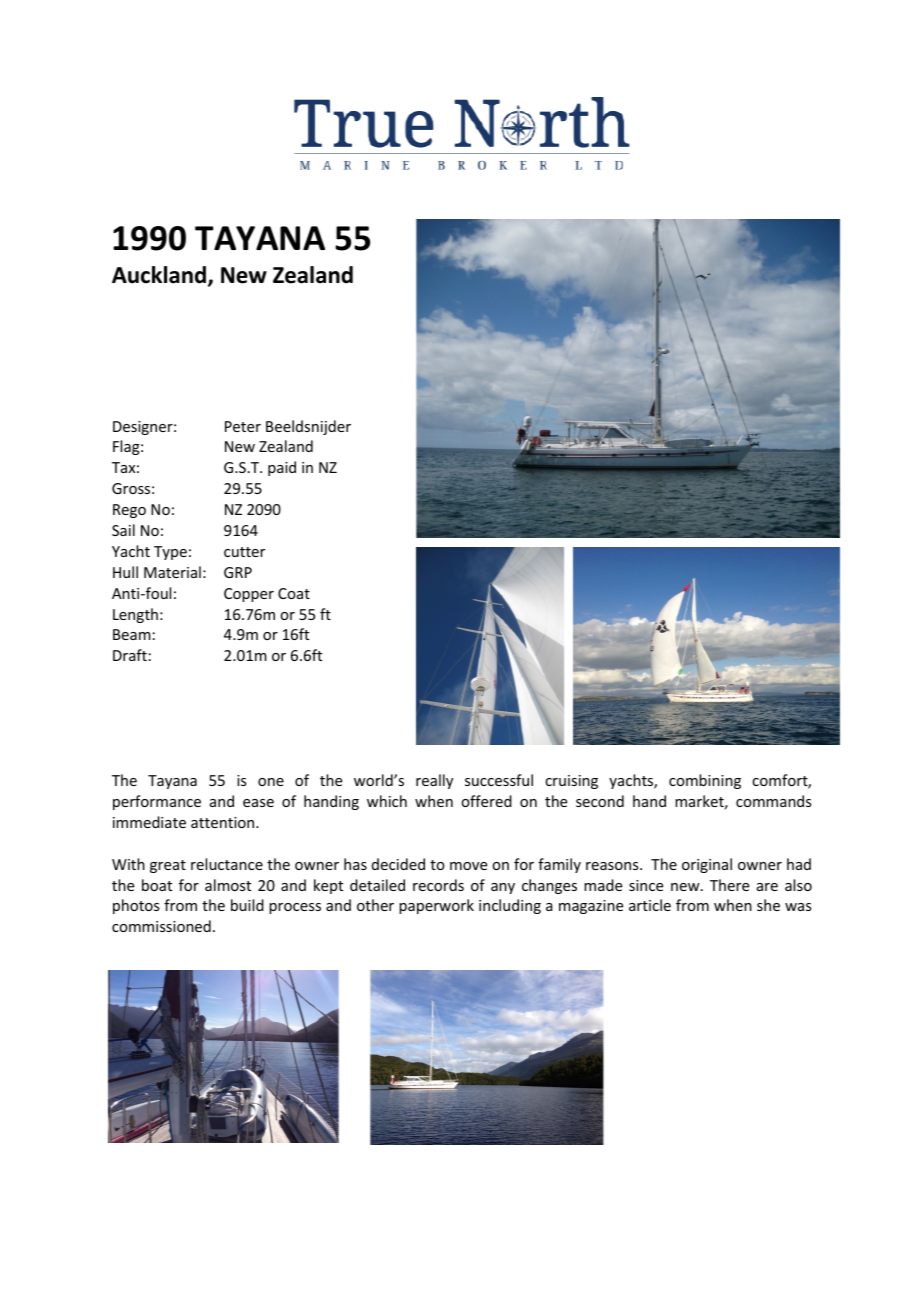 This document has width=924, height=1308. What do you see at coordinates (282, 468) in the document?
I see `paid` at bounding box center [282, 468].
